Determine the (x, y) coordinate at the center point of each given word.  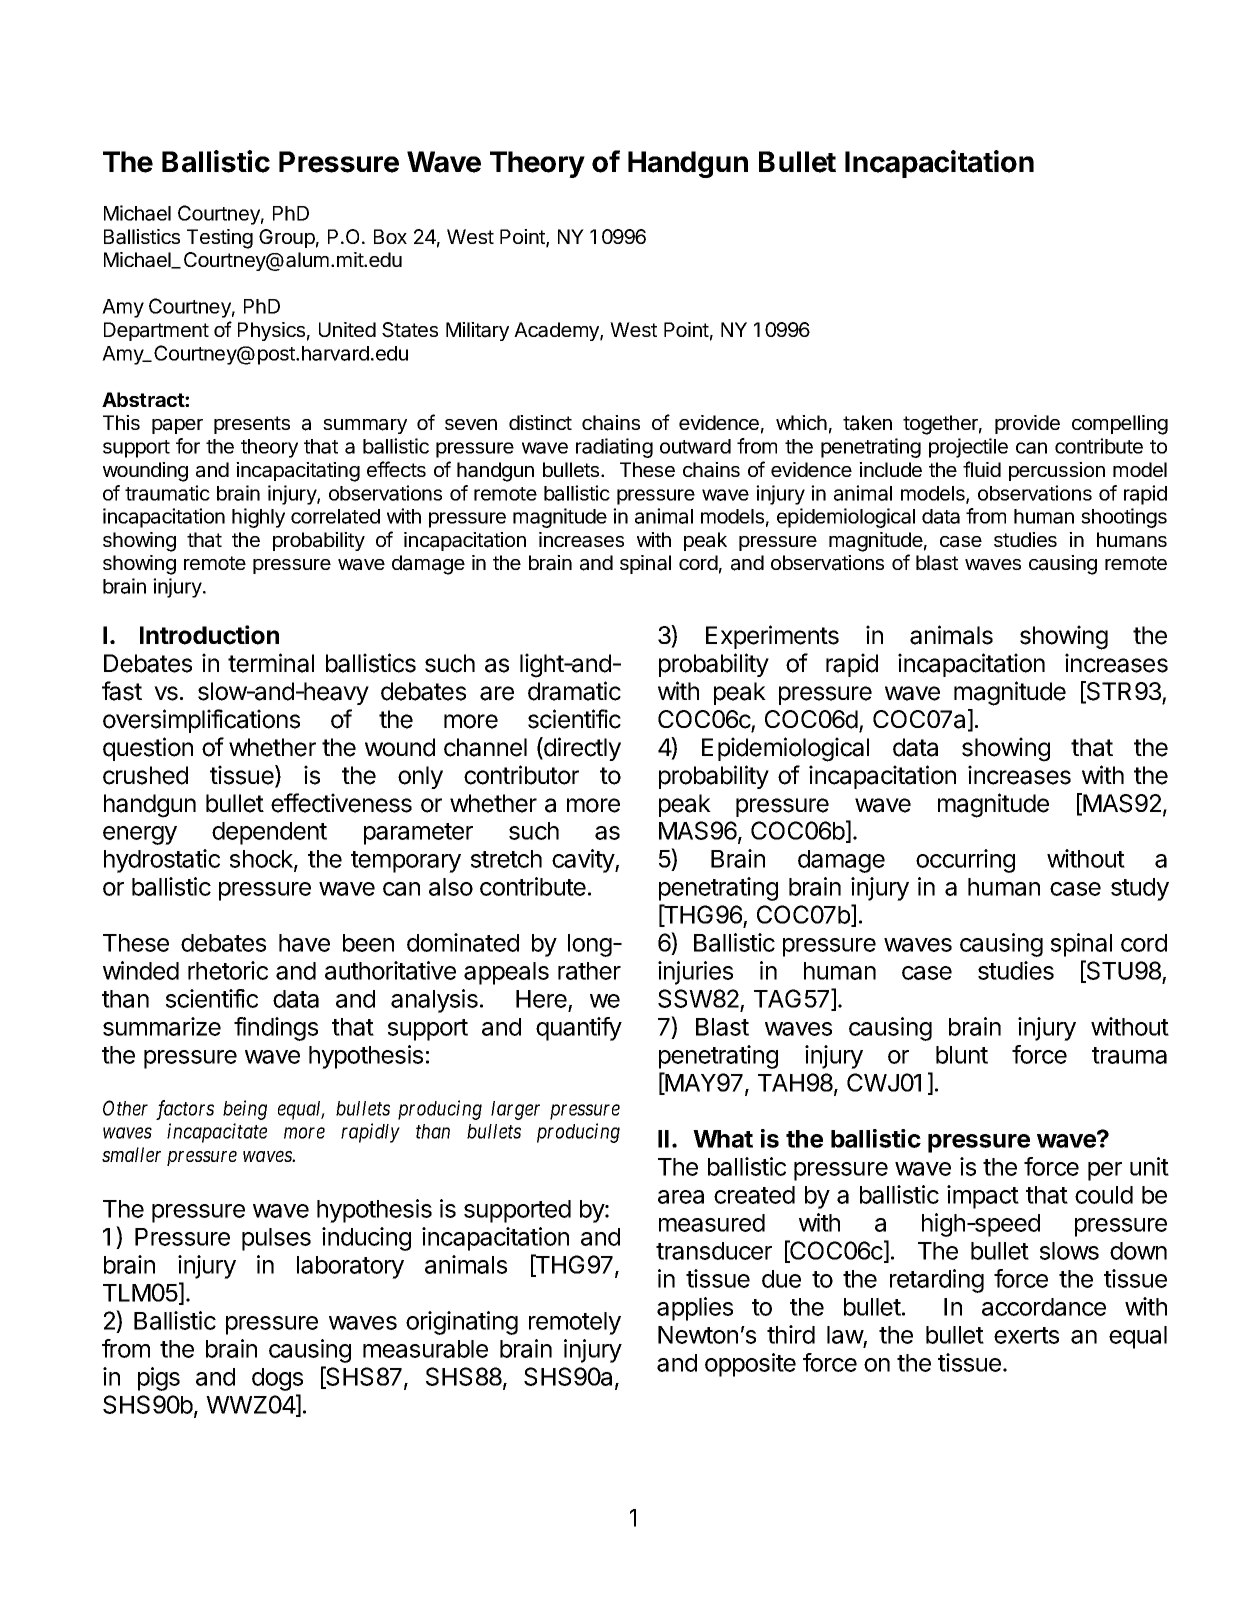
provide (1027, 424)
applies (695, 1309)
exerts (1026, 1335)
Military (477, 331)
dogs (277, 1379)
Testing (220, 239)
